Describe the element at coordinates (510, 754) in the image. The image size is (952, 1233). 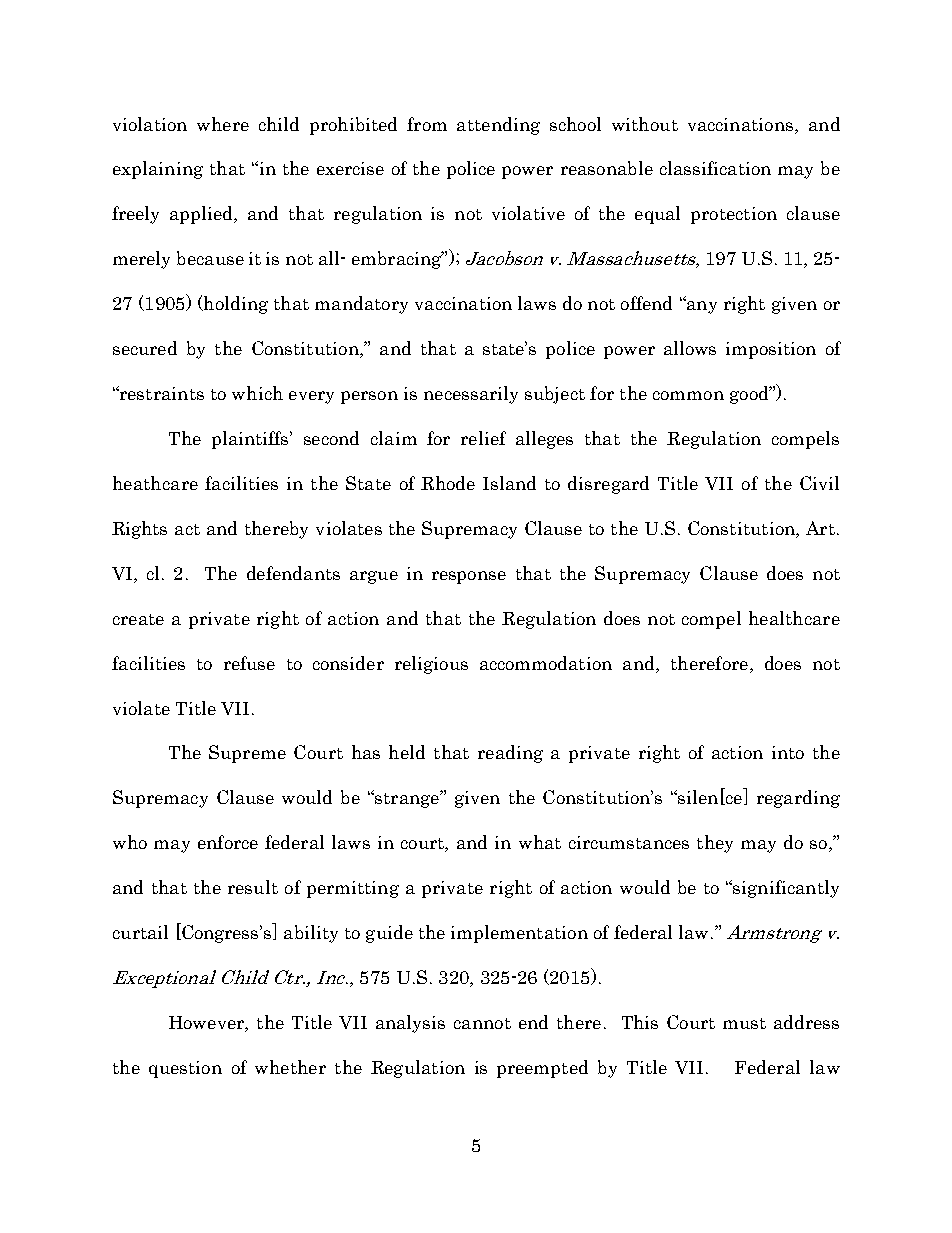
I see `reading` at that location.
